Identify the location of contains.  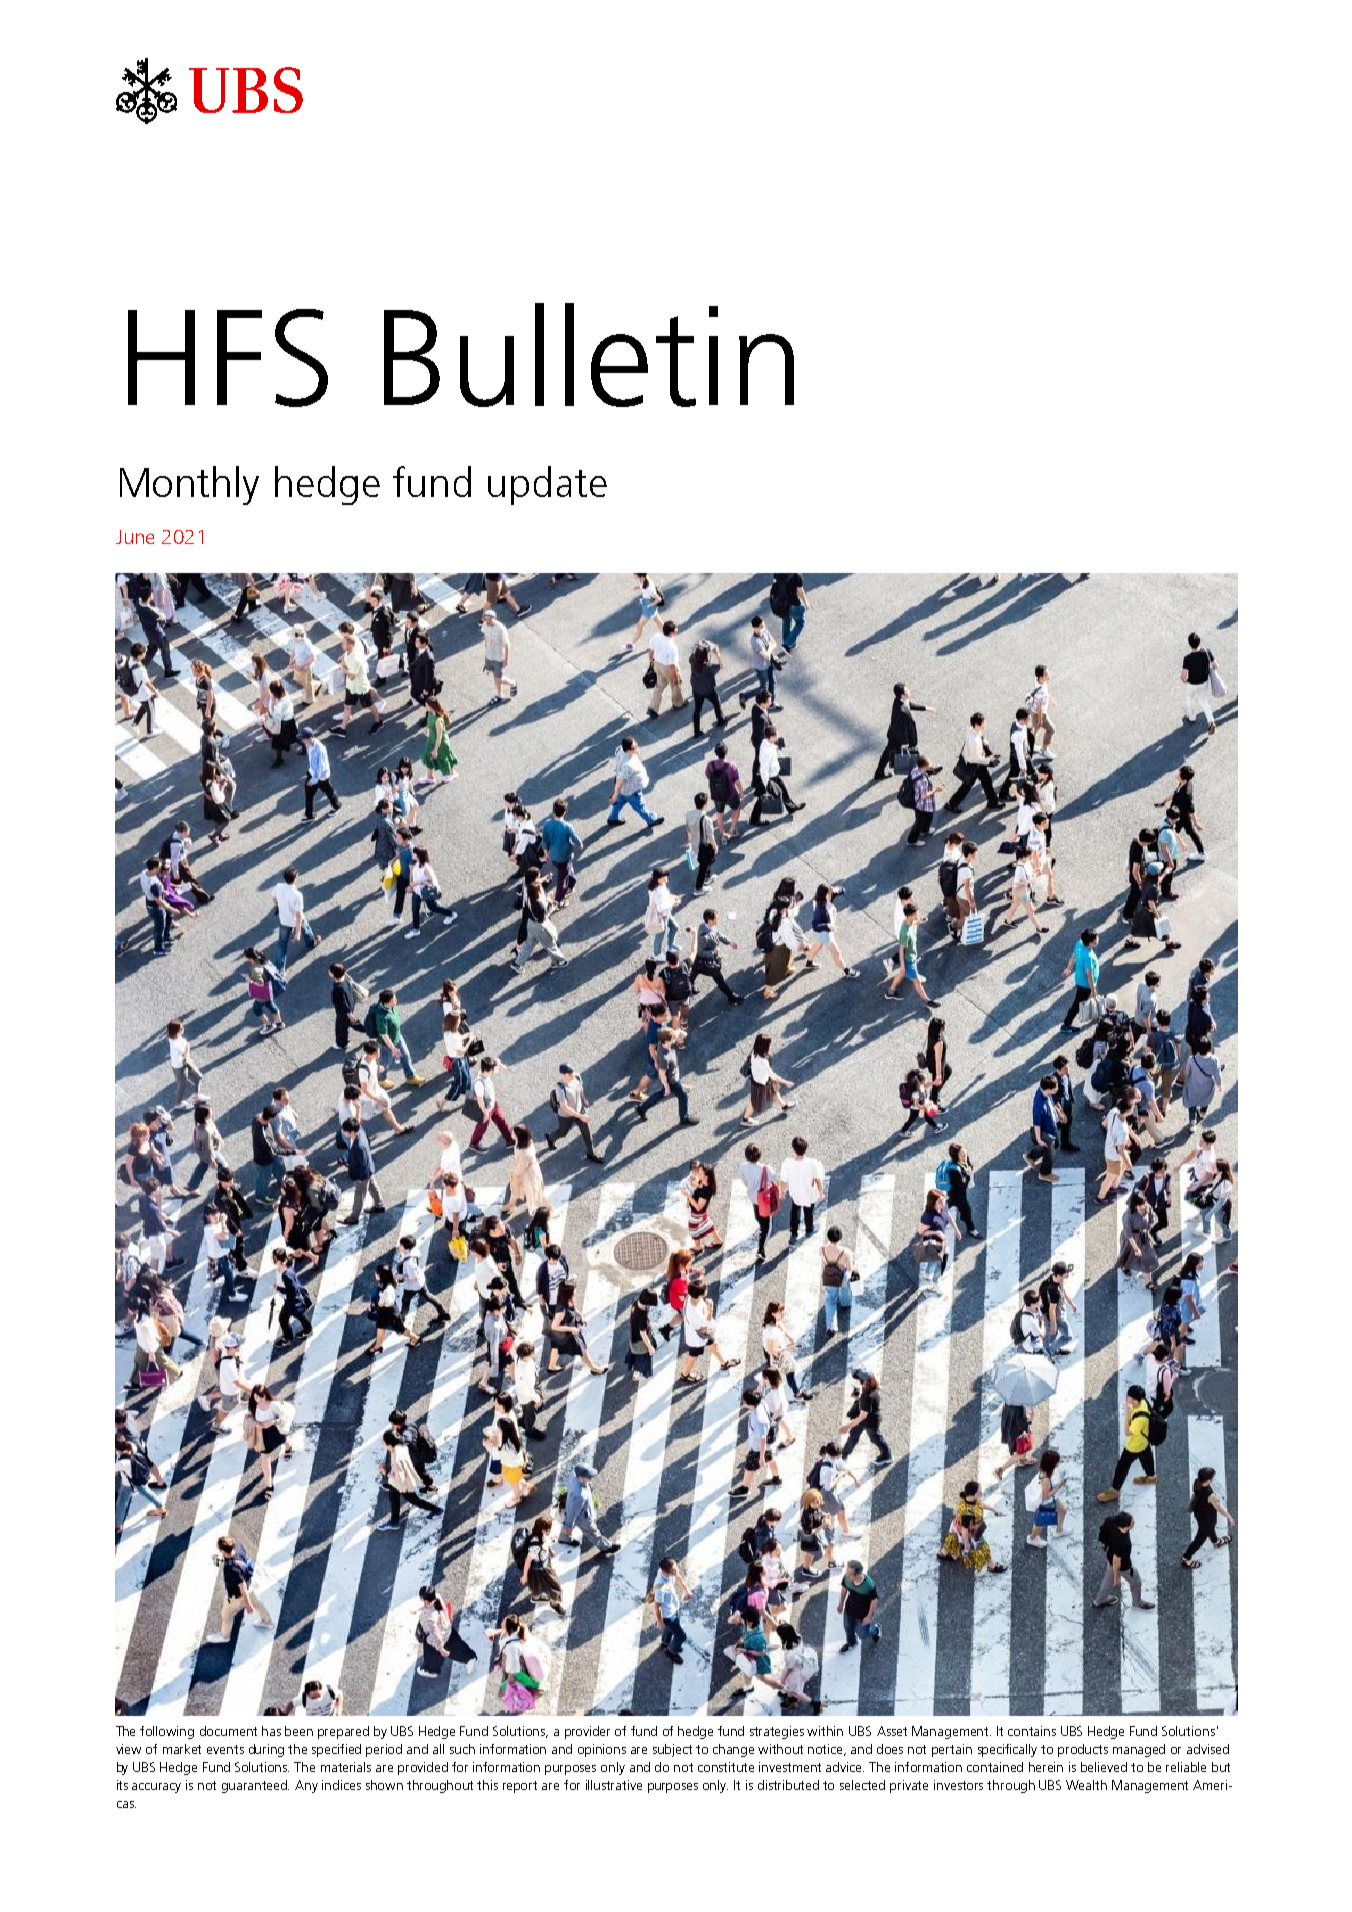
(1032, 1731).
